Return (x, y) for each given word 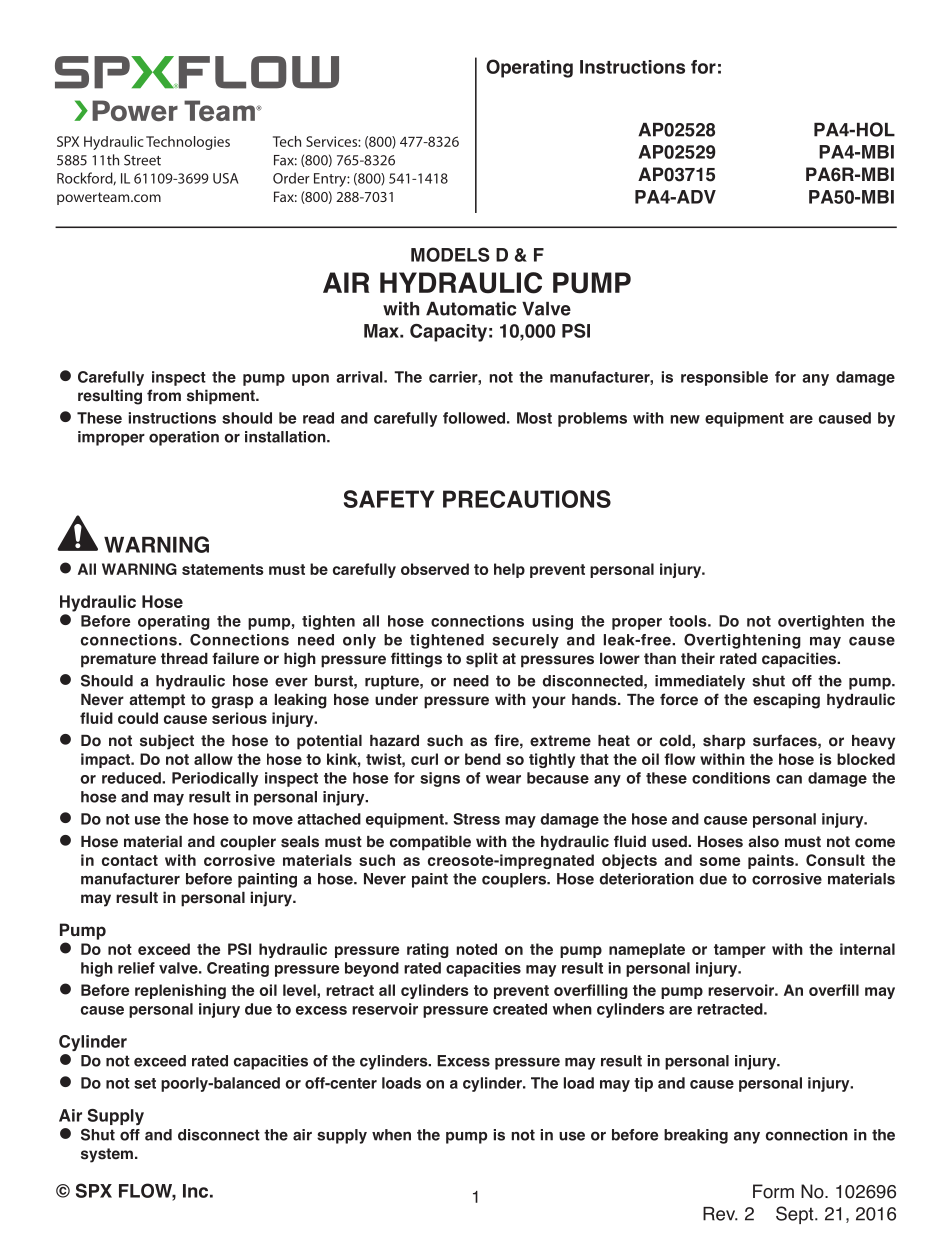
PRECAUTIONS (527, 499)
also (763, 842)
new (685, 419)
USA (225, 178)
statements (223, 569)
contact (130, 860)
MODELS (450, 254)
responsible (724, 378)
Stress (476, 819)
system (107, 1155)
